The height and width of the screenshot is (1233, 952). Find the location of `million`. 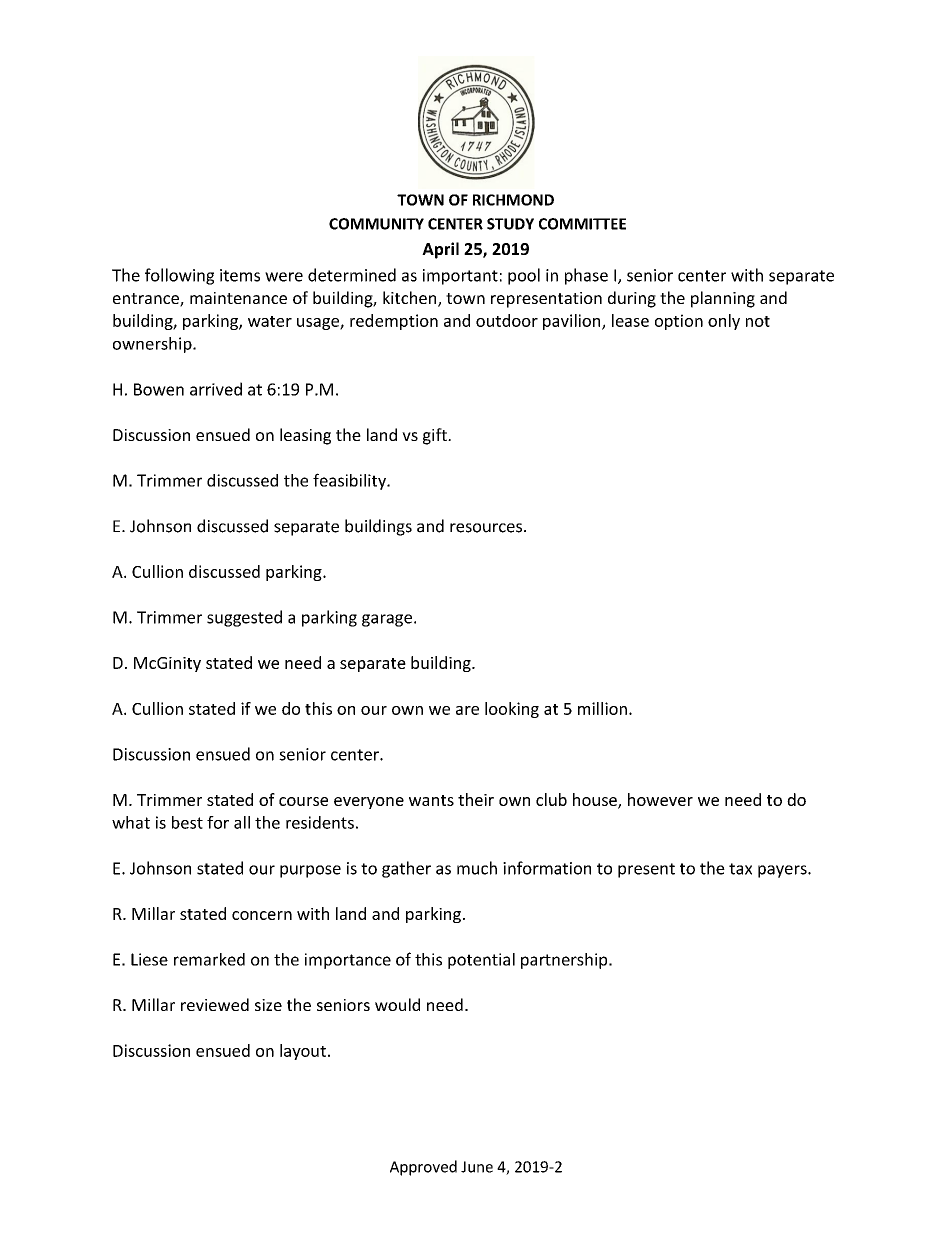

million is located at coordinates (602, 708).
